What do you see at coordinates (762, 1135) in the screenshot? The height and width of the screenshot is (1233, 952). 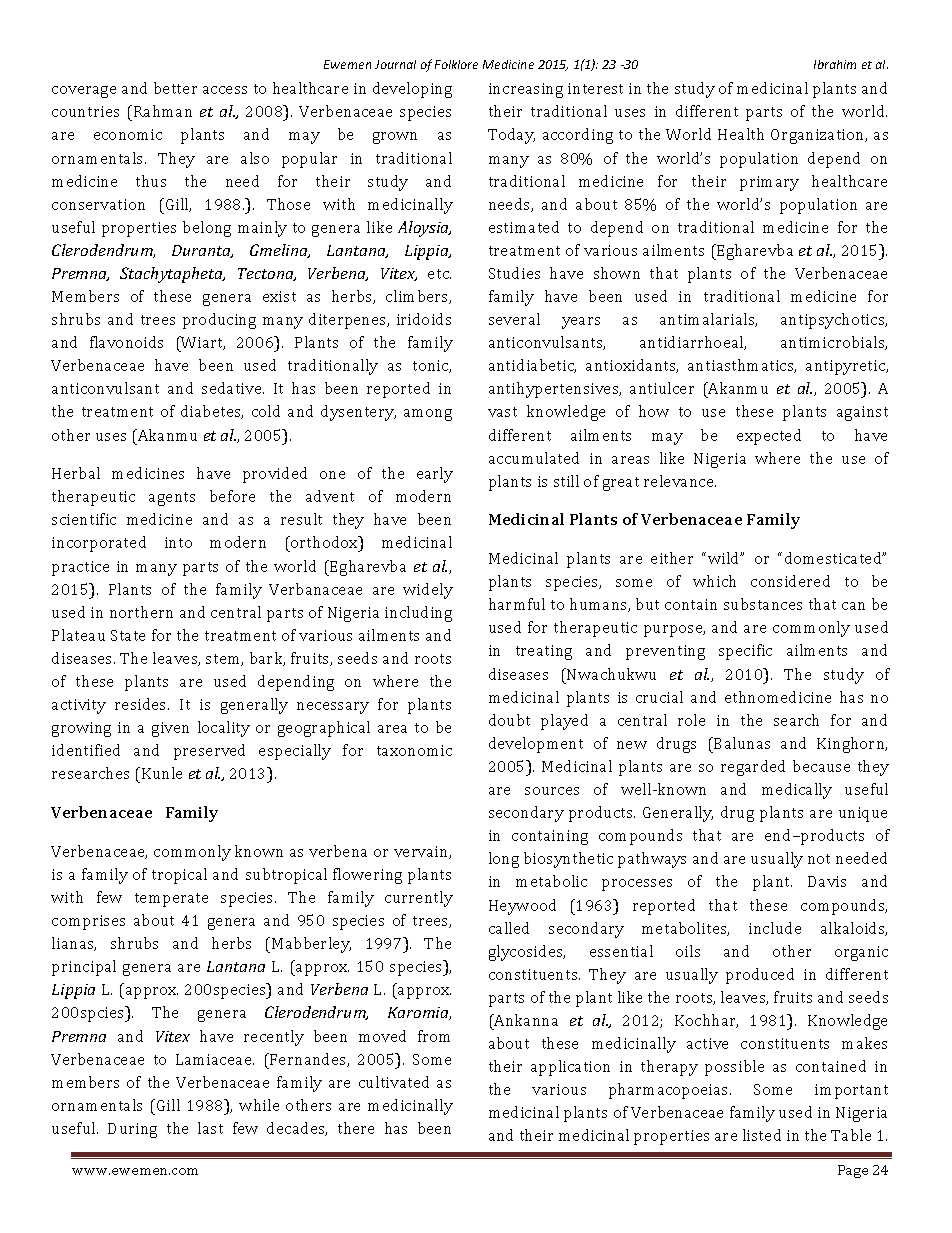 I see `listed` at bounding box center [762, 1135].
